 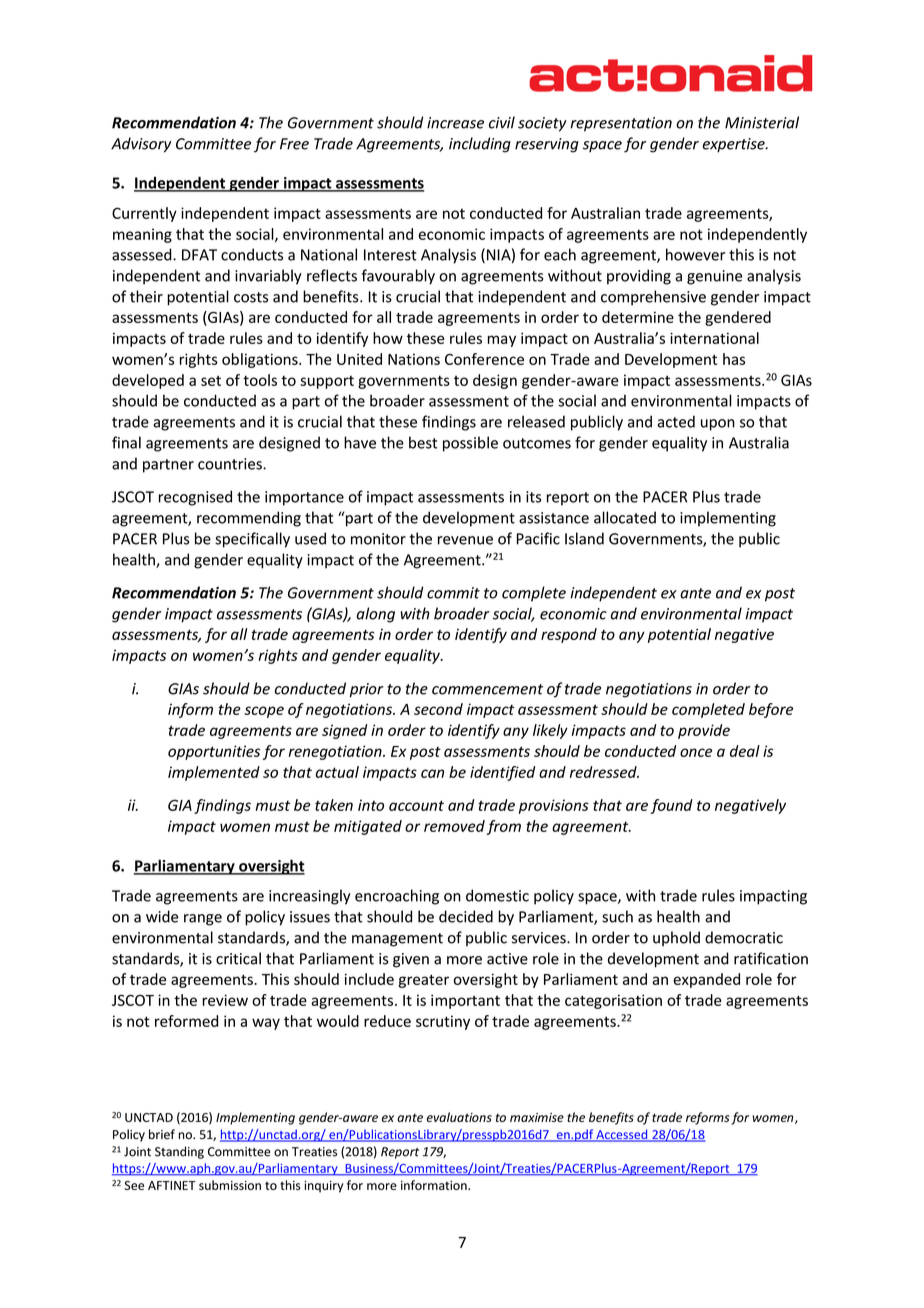 I want to click on uphold, so click(x=676, y=938).
